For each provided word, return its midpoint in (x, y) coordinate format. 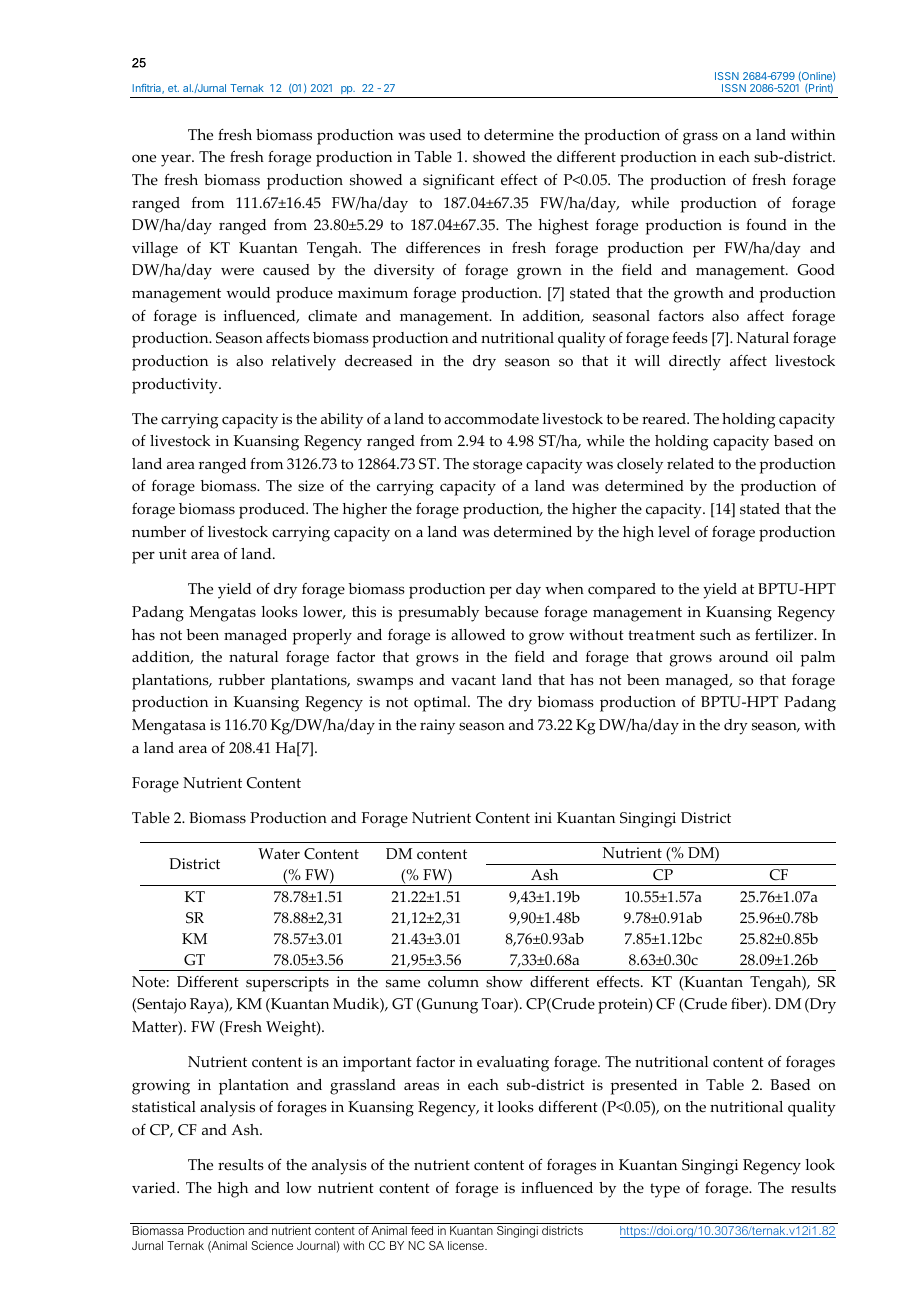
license (467, 1245)
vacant (473, 680)
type (665, 1190)
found (766, 225)
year (177, 160)
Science (272, 1245)
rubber (242, 680)
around (743, 657)
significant (459, 182)
